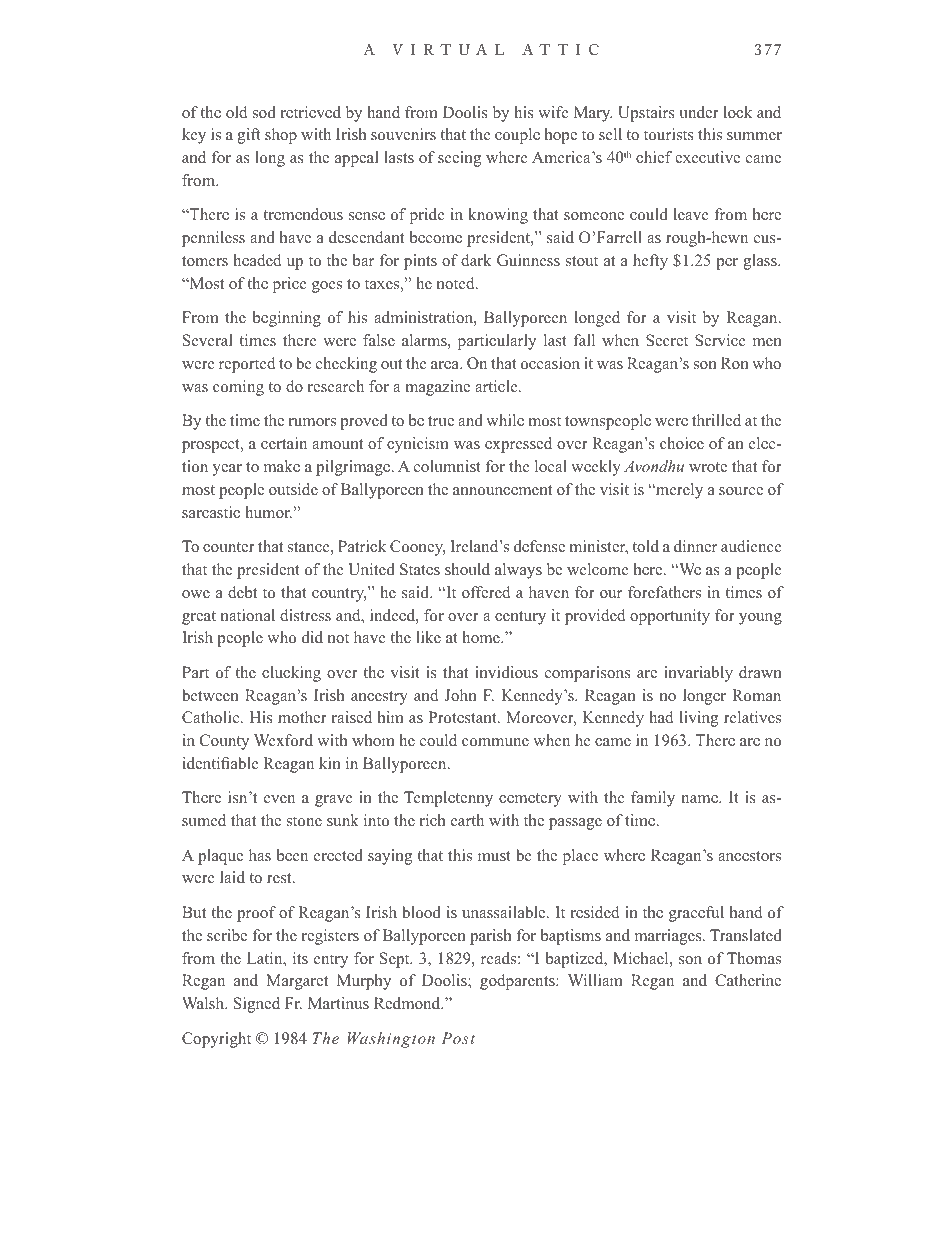 This screenshot has width=952, height=1233. What do you see at coordinates (467, 569) in the screenshot?
I see `should` at bounding box center [467, 569].
